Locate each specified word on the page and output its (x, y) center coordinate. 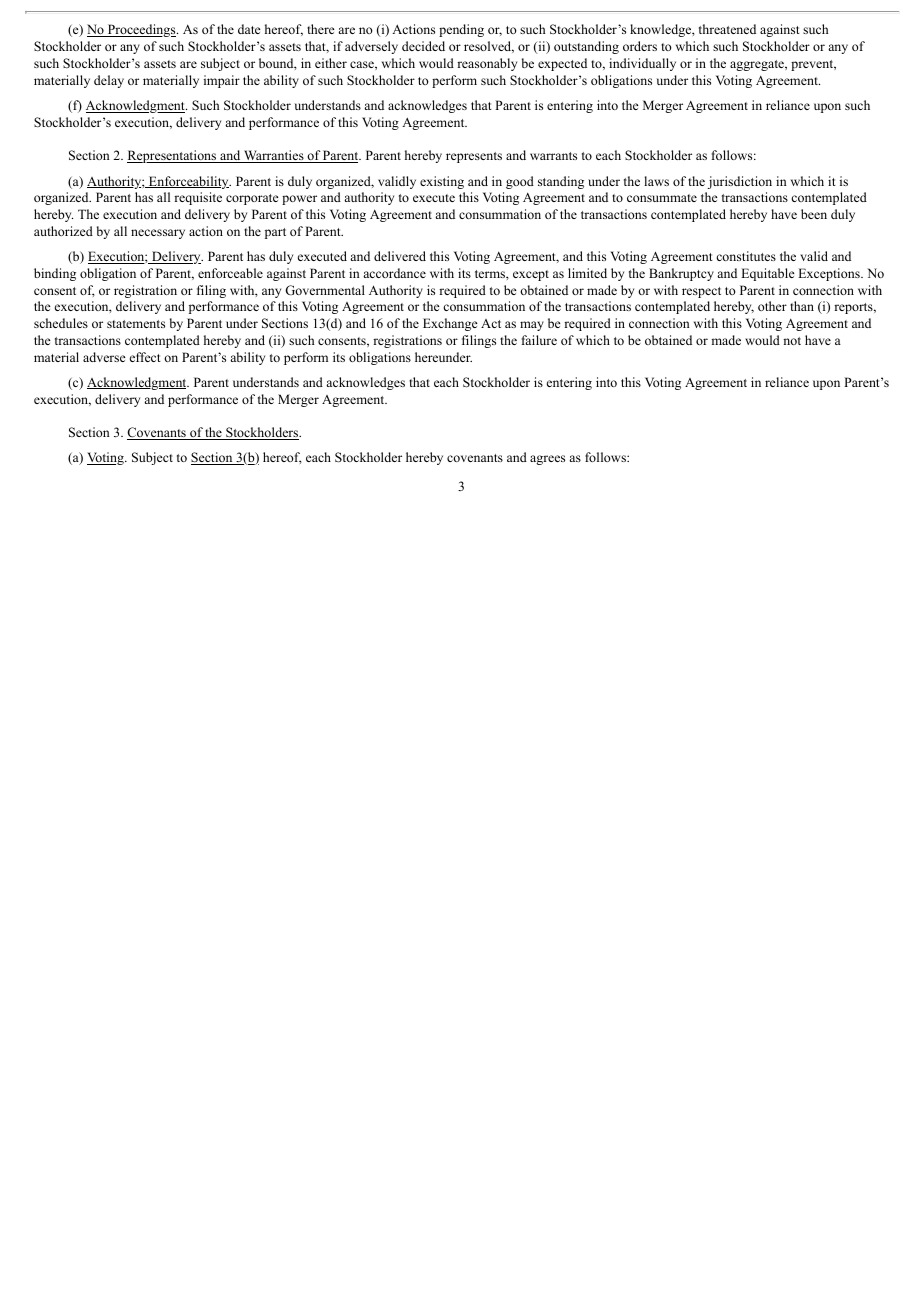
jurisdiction (740, 182)
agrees (547, 460)
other (772, 306)
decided (423, 46)
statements (136, 324)
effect (145, 357)
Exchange (450, 324)
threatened (727, 29)
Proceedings (141, 30)
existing (442, 182)
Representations (173, 156)
